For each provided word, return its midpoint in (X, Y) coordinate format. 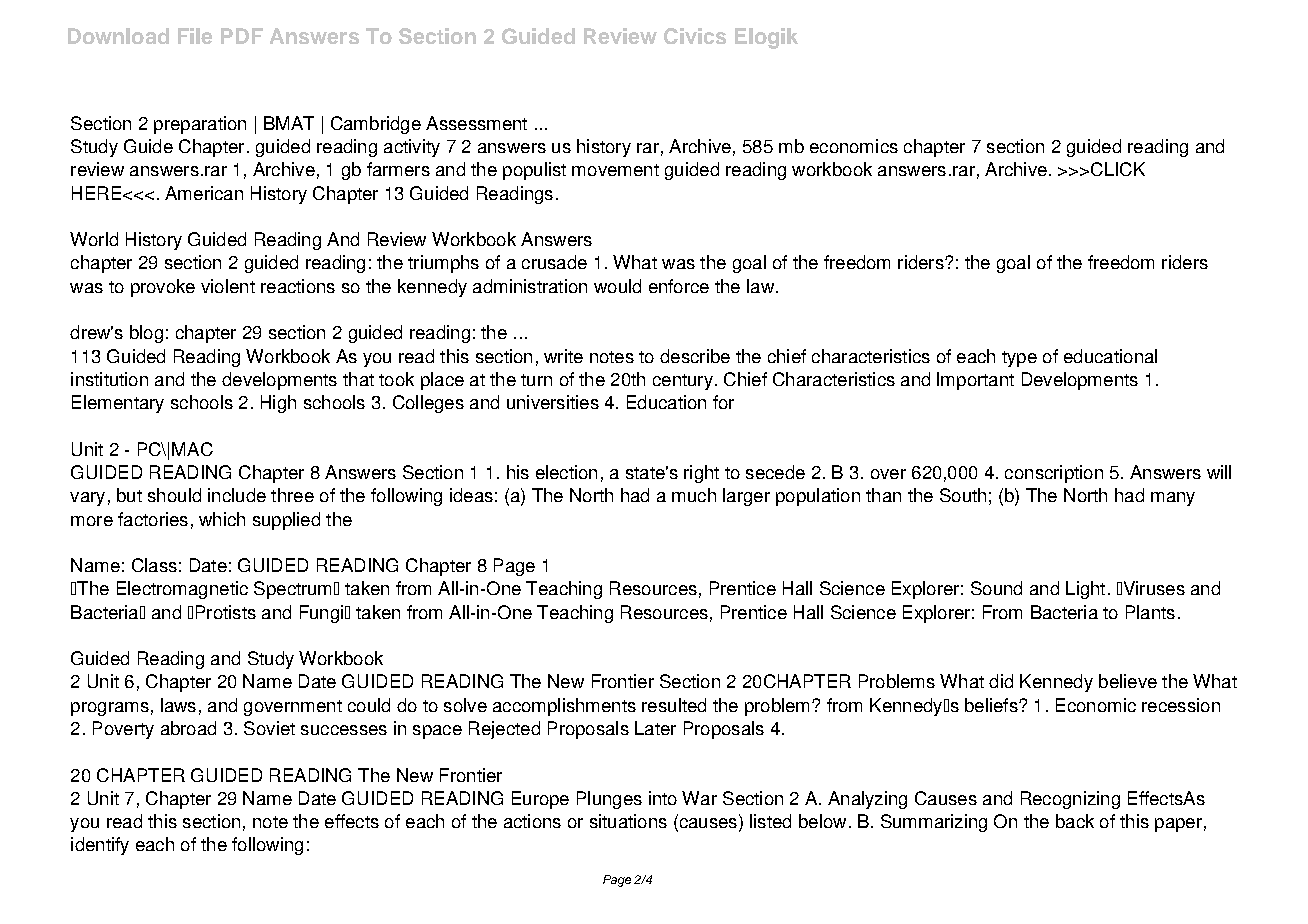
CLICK (1118, 169)
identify (100, 846)
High (278, 404)
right (701, 474)
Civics (695, 36)
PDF (242, 36)
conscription (1054, 474)
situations (628, 821)
